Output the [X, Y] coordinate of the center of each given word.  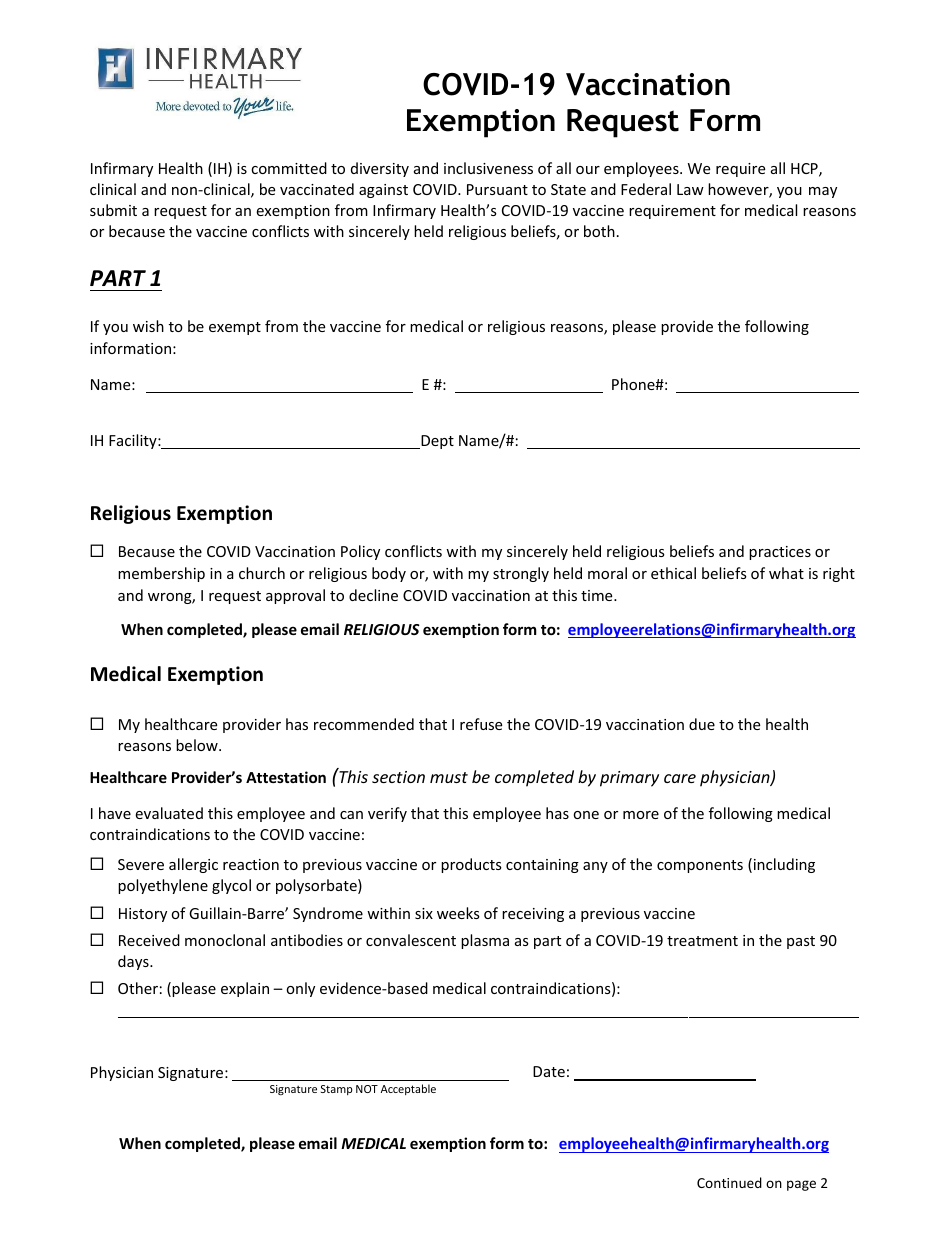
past [801, 942]
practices [780, 553]
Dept [436, 442]
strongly [521, 574]
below [198, 745]
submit [113, 210]
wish [148, 326]
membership [161, 574]
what [786, 573]
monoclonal [225, 940]
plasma [485, 941]
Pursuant [497, 189]
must [449, 777]
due [702, 724]
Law [690, 189]
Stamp [336, 1090]
